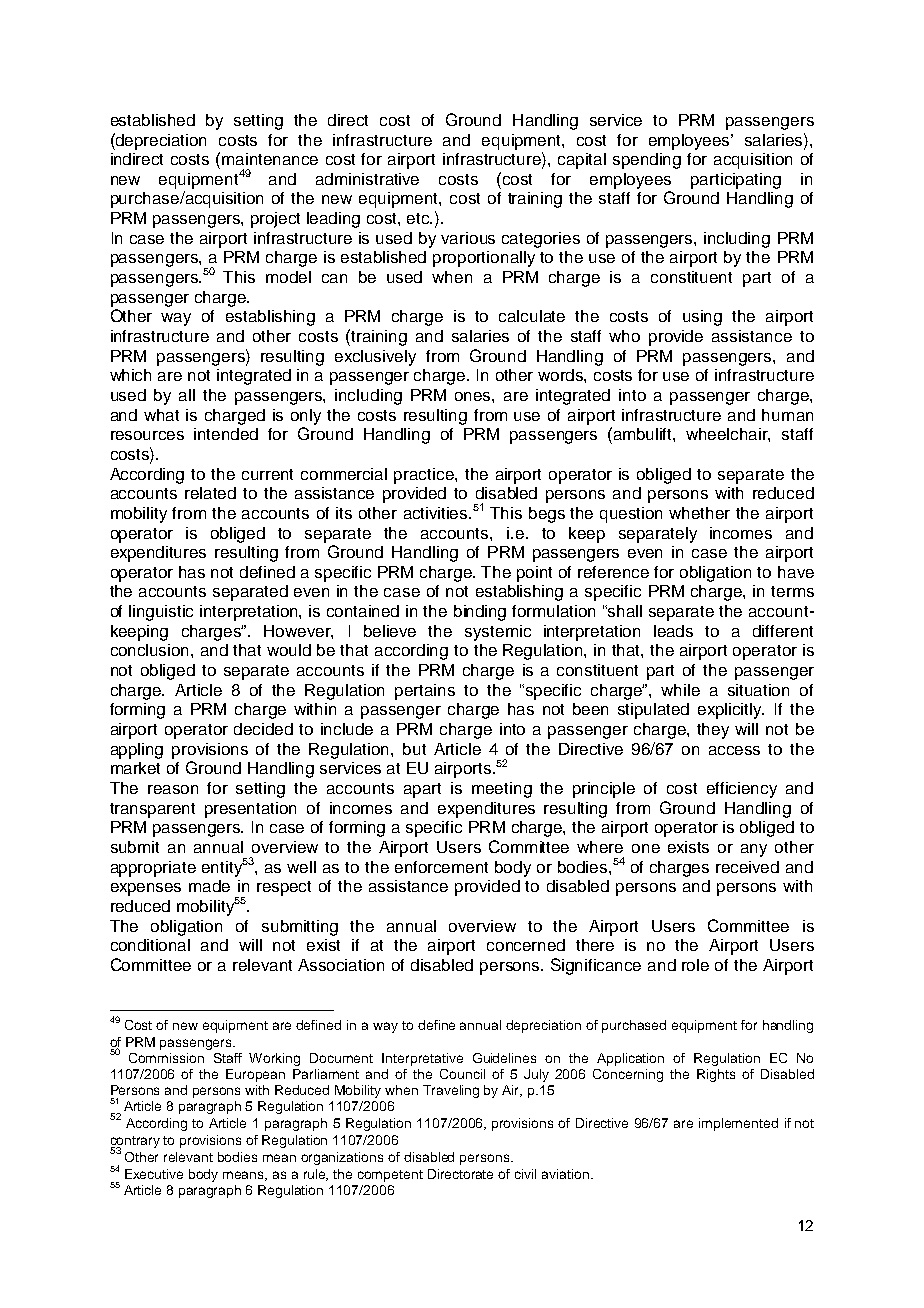  What do you see at coordinates (734, 750) in the page?
I see `access` at bounding box center [734, 750].
